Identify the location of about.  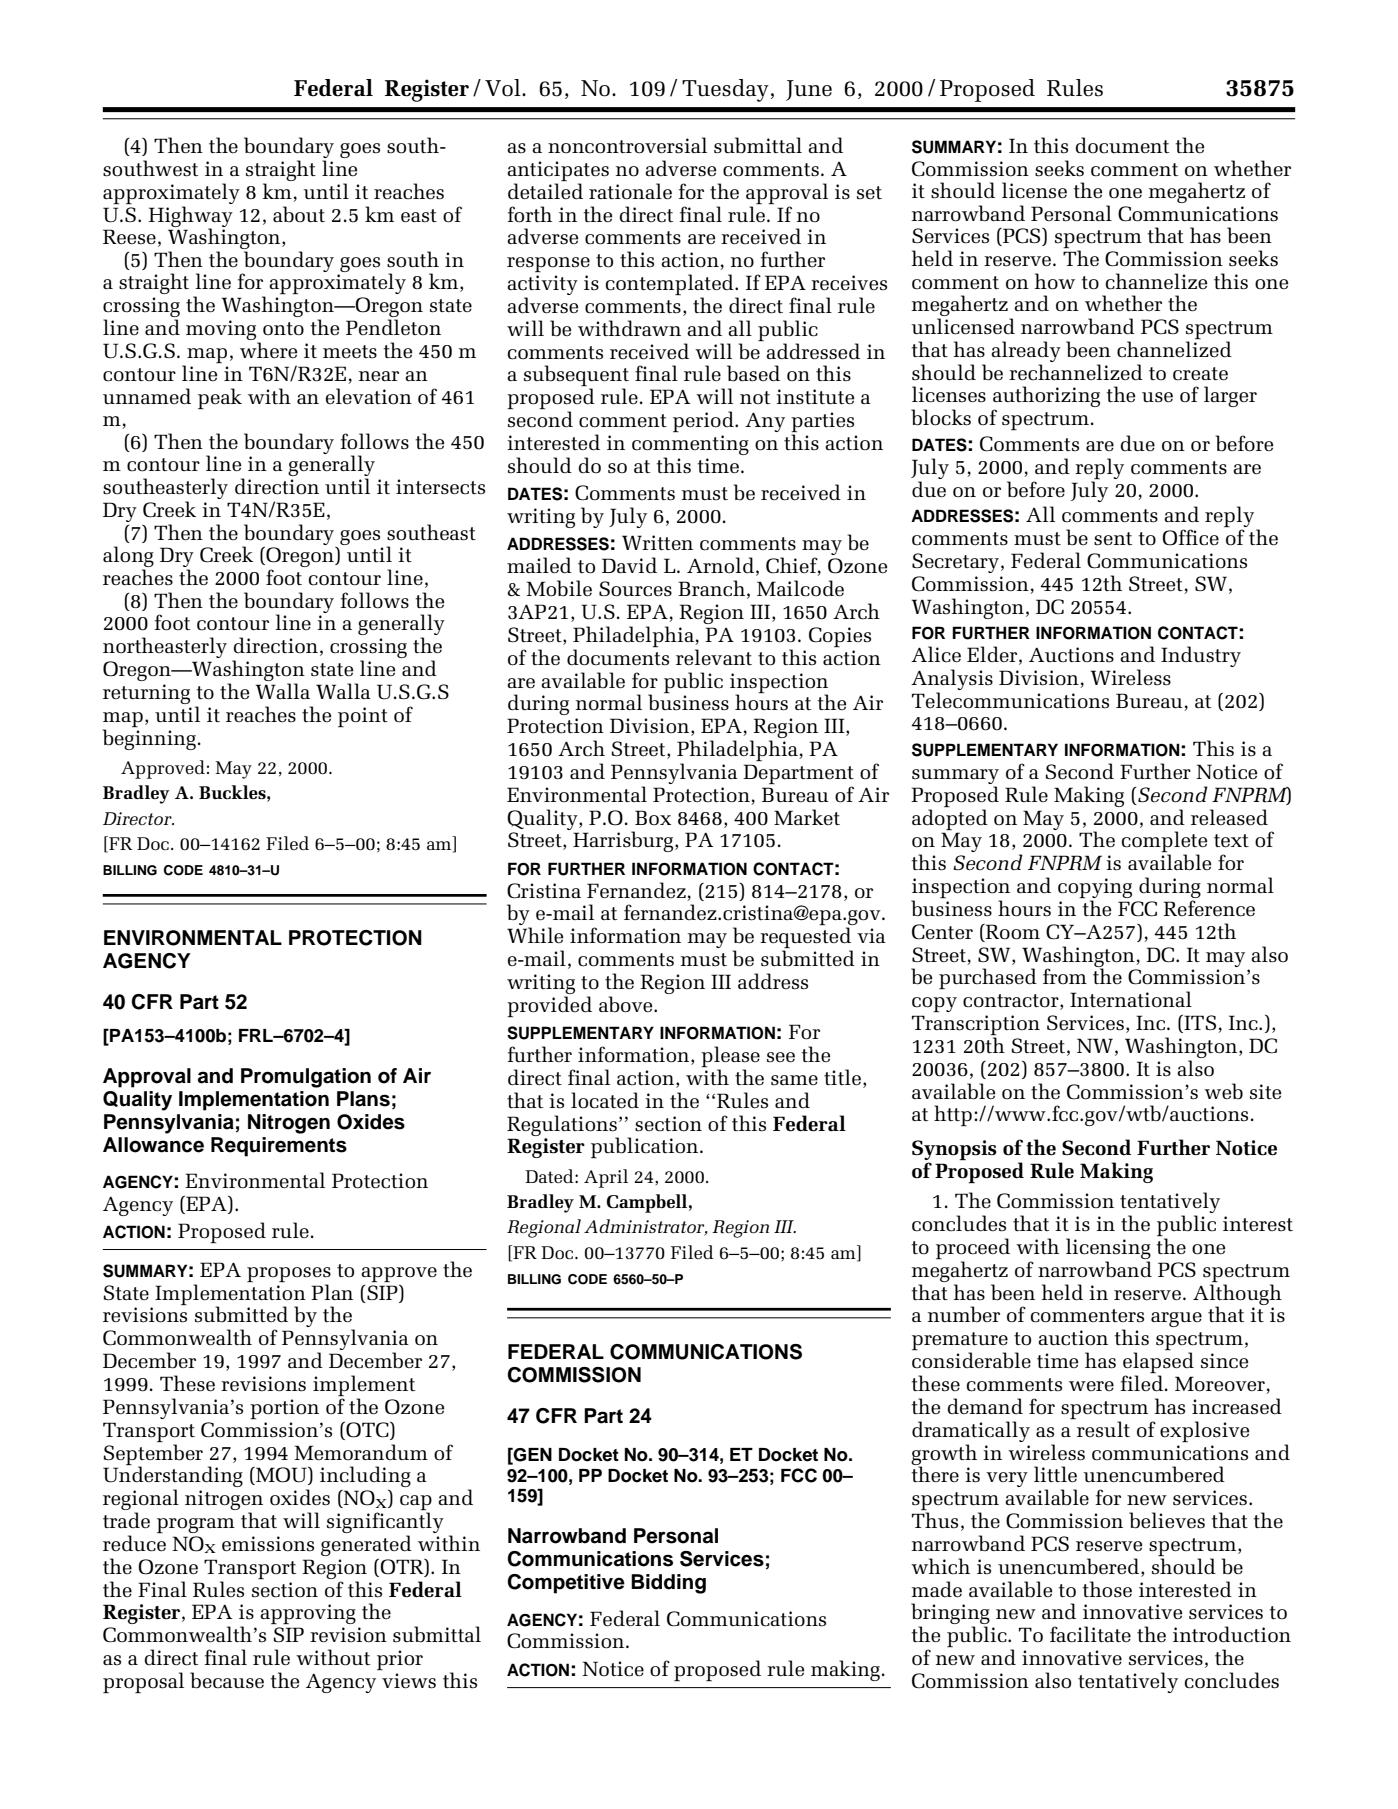
(299, 214).
